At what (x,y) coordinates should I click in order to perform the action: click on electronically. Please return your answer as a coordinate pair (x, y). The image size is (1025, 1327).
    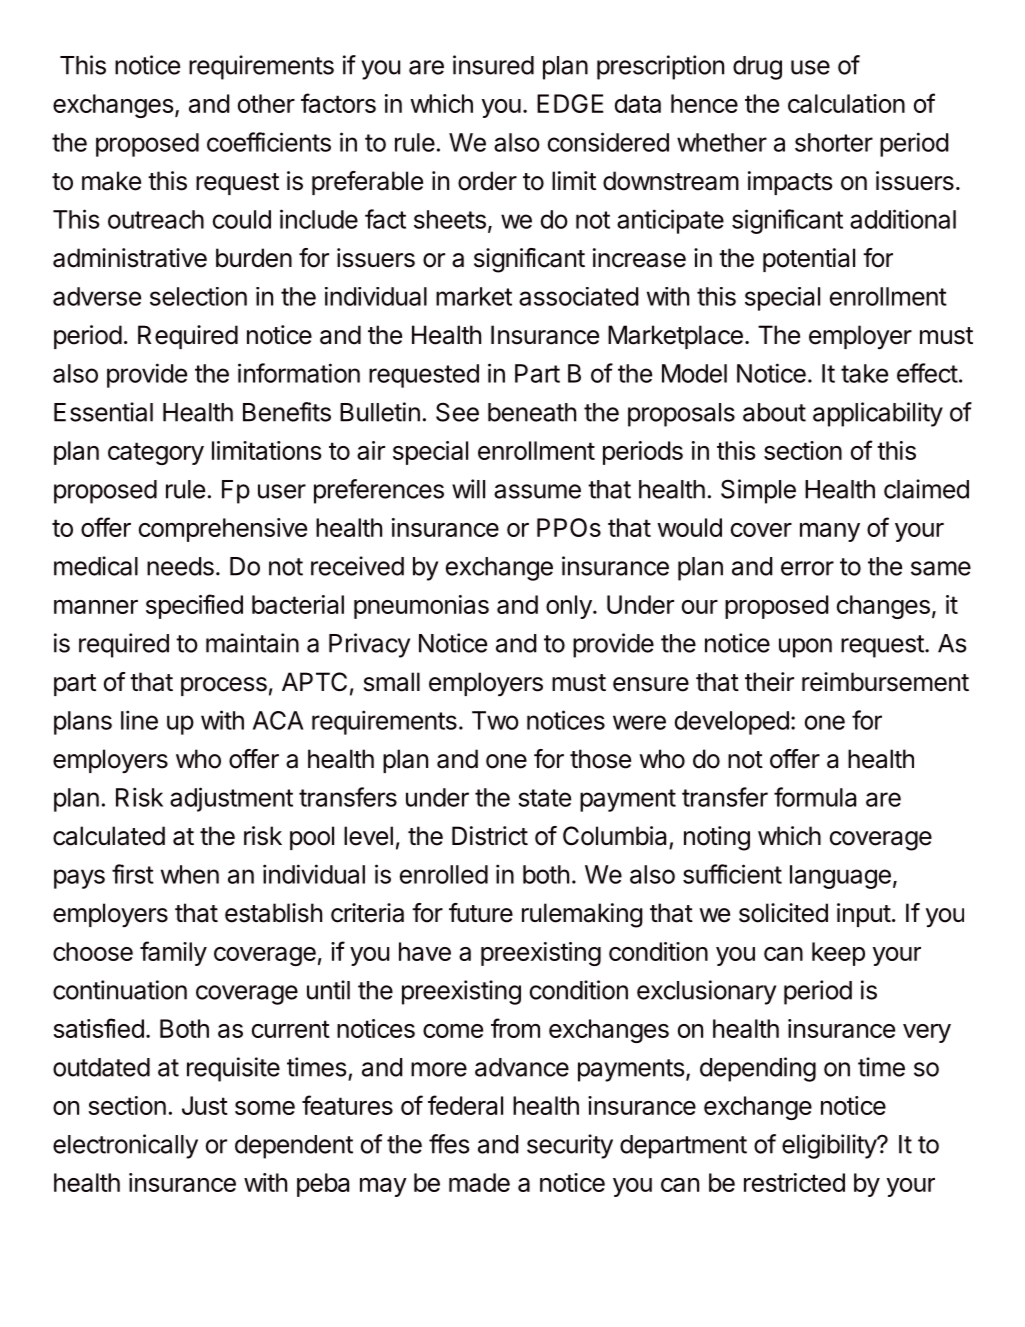
    Looking at the image, I should click on (125, 1146).
